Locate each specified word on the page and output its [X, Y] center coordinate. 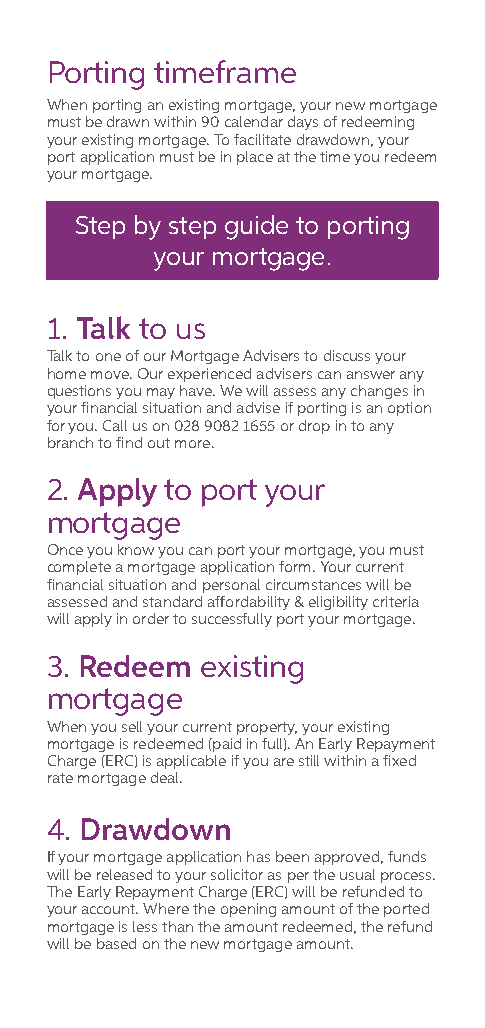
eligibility [338, 603]
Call [115, 425]
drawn [128, 121]
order [151, 618]
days [303, 123]
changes [379, 392]
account [110, 909]
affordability [249, 603]
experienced [209, 375]
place [255, 158]
